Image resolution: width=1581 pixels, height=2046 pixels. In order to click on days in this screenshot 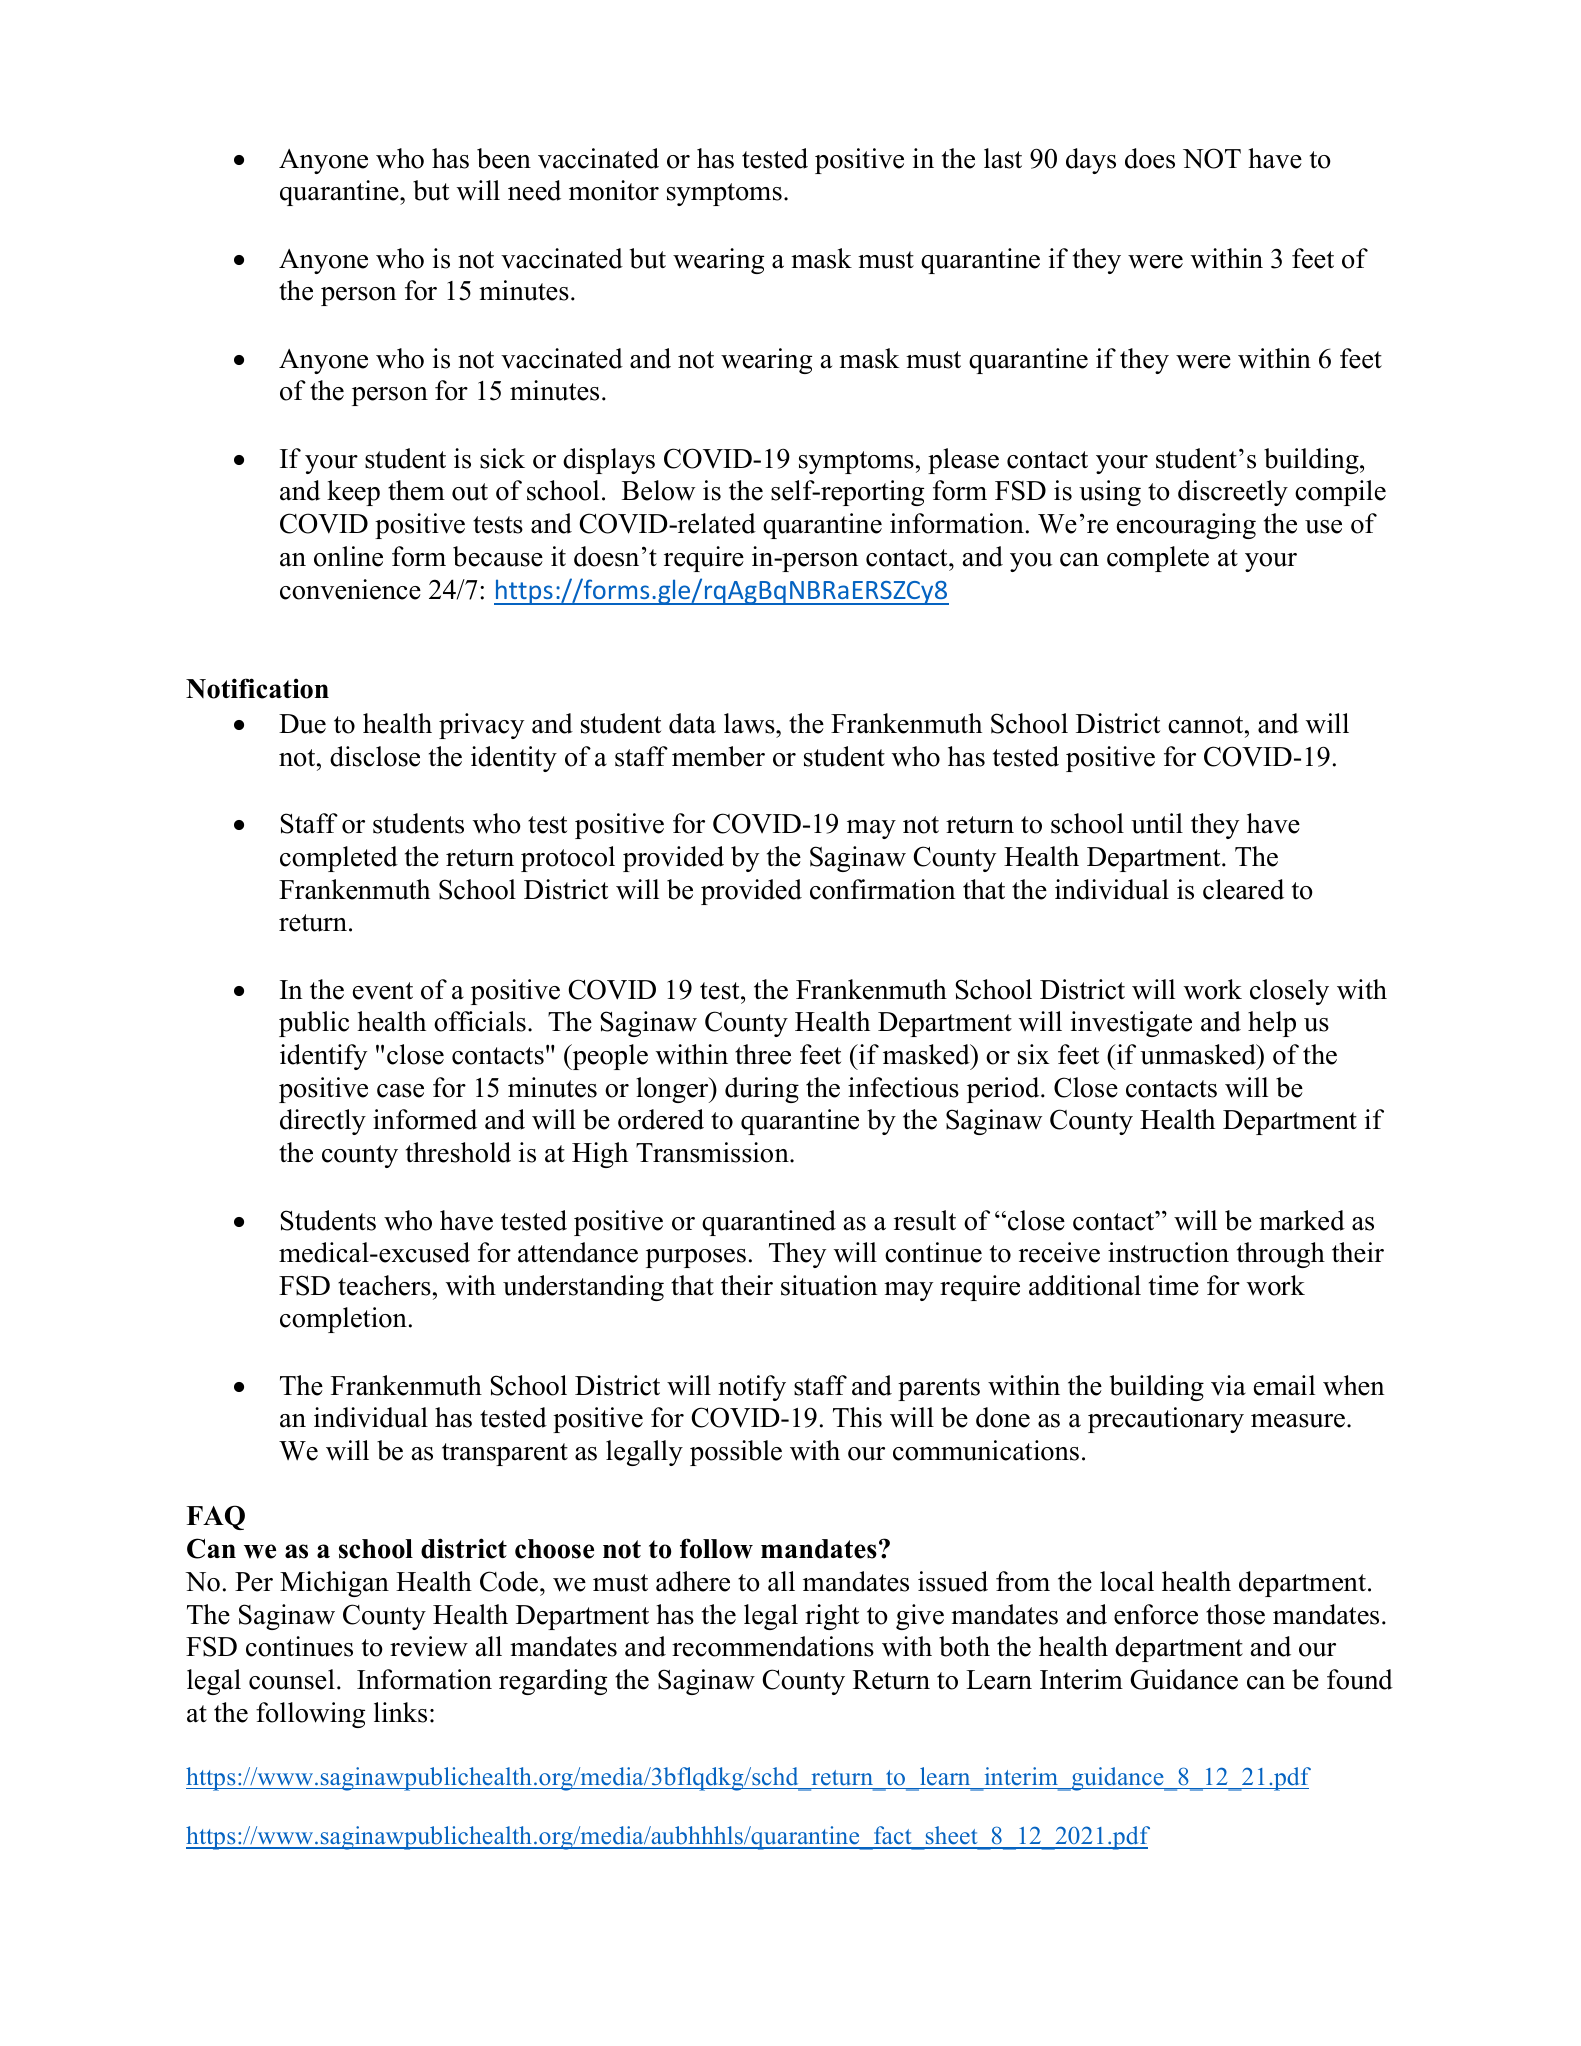, I will do `click(1091, 161)`.
